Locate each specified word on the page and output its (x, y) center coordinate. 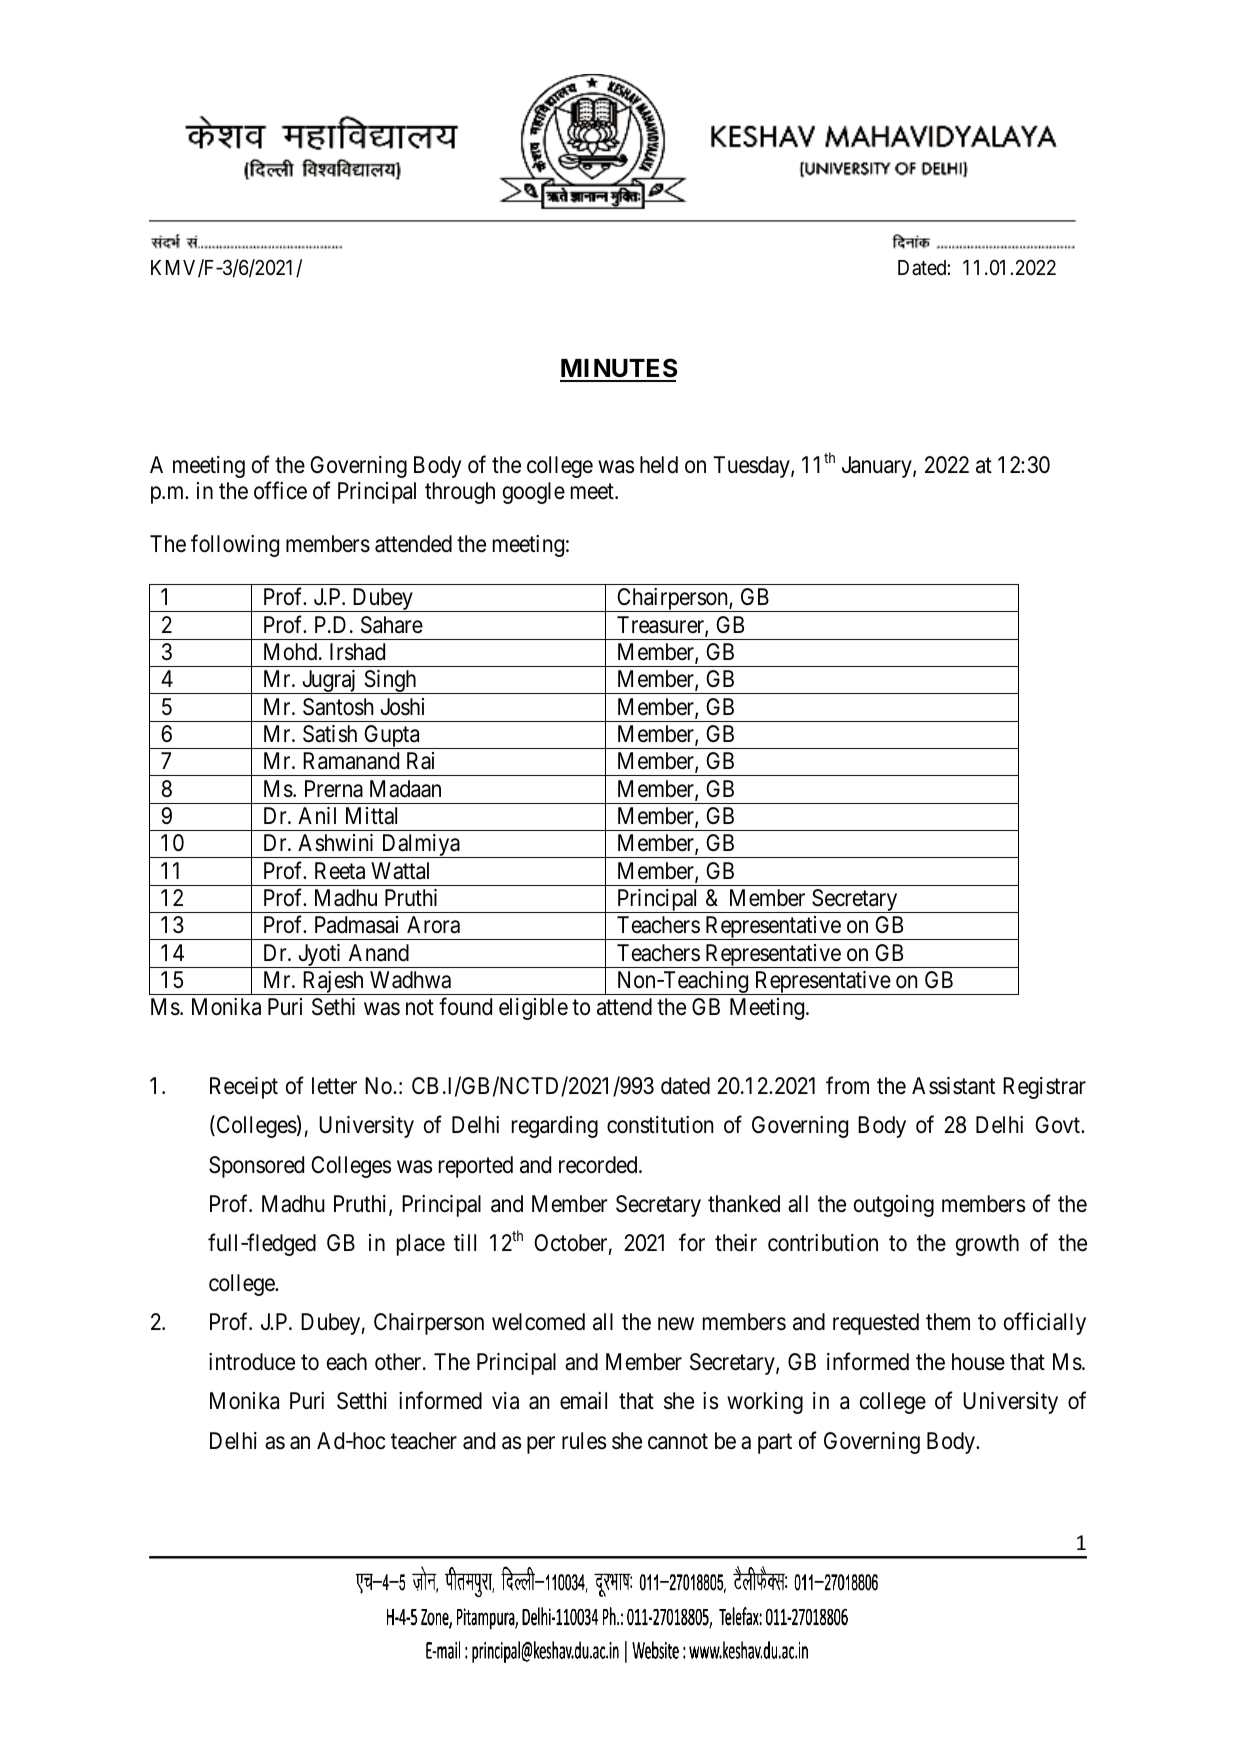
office (280, 491)
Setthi (362, 1401)
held (659, 465)
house (978, 1362)
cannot (678, 1441)
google (534, 493)
